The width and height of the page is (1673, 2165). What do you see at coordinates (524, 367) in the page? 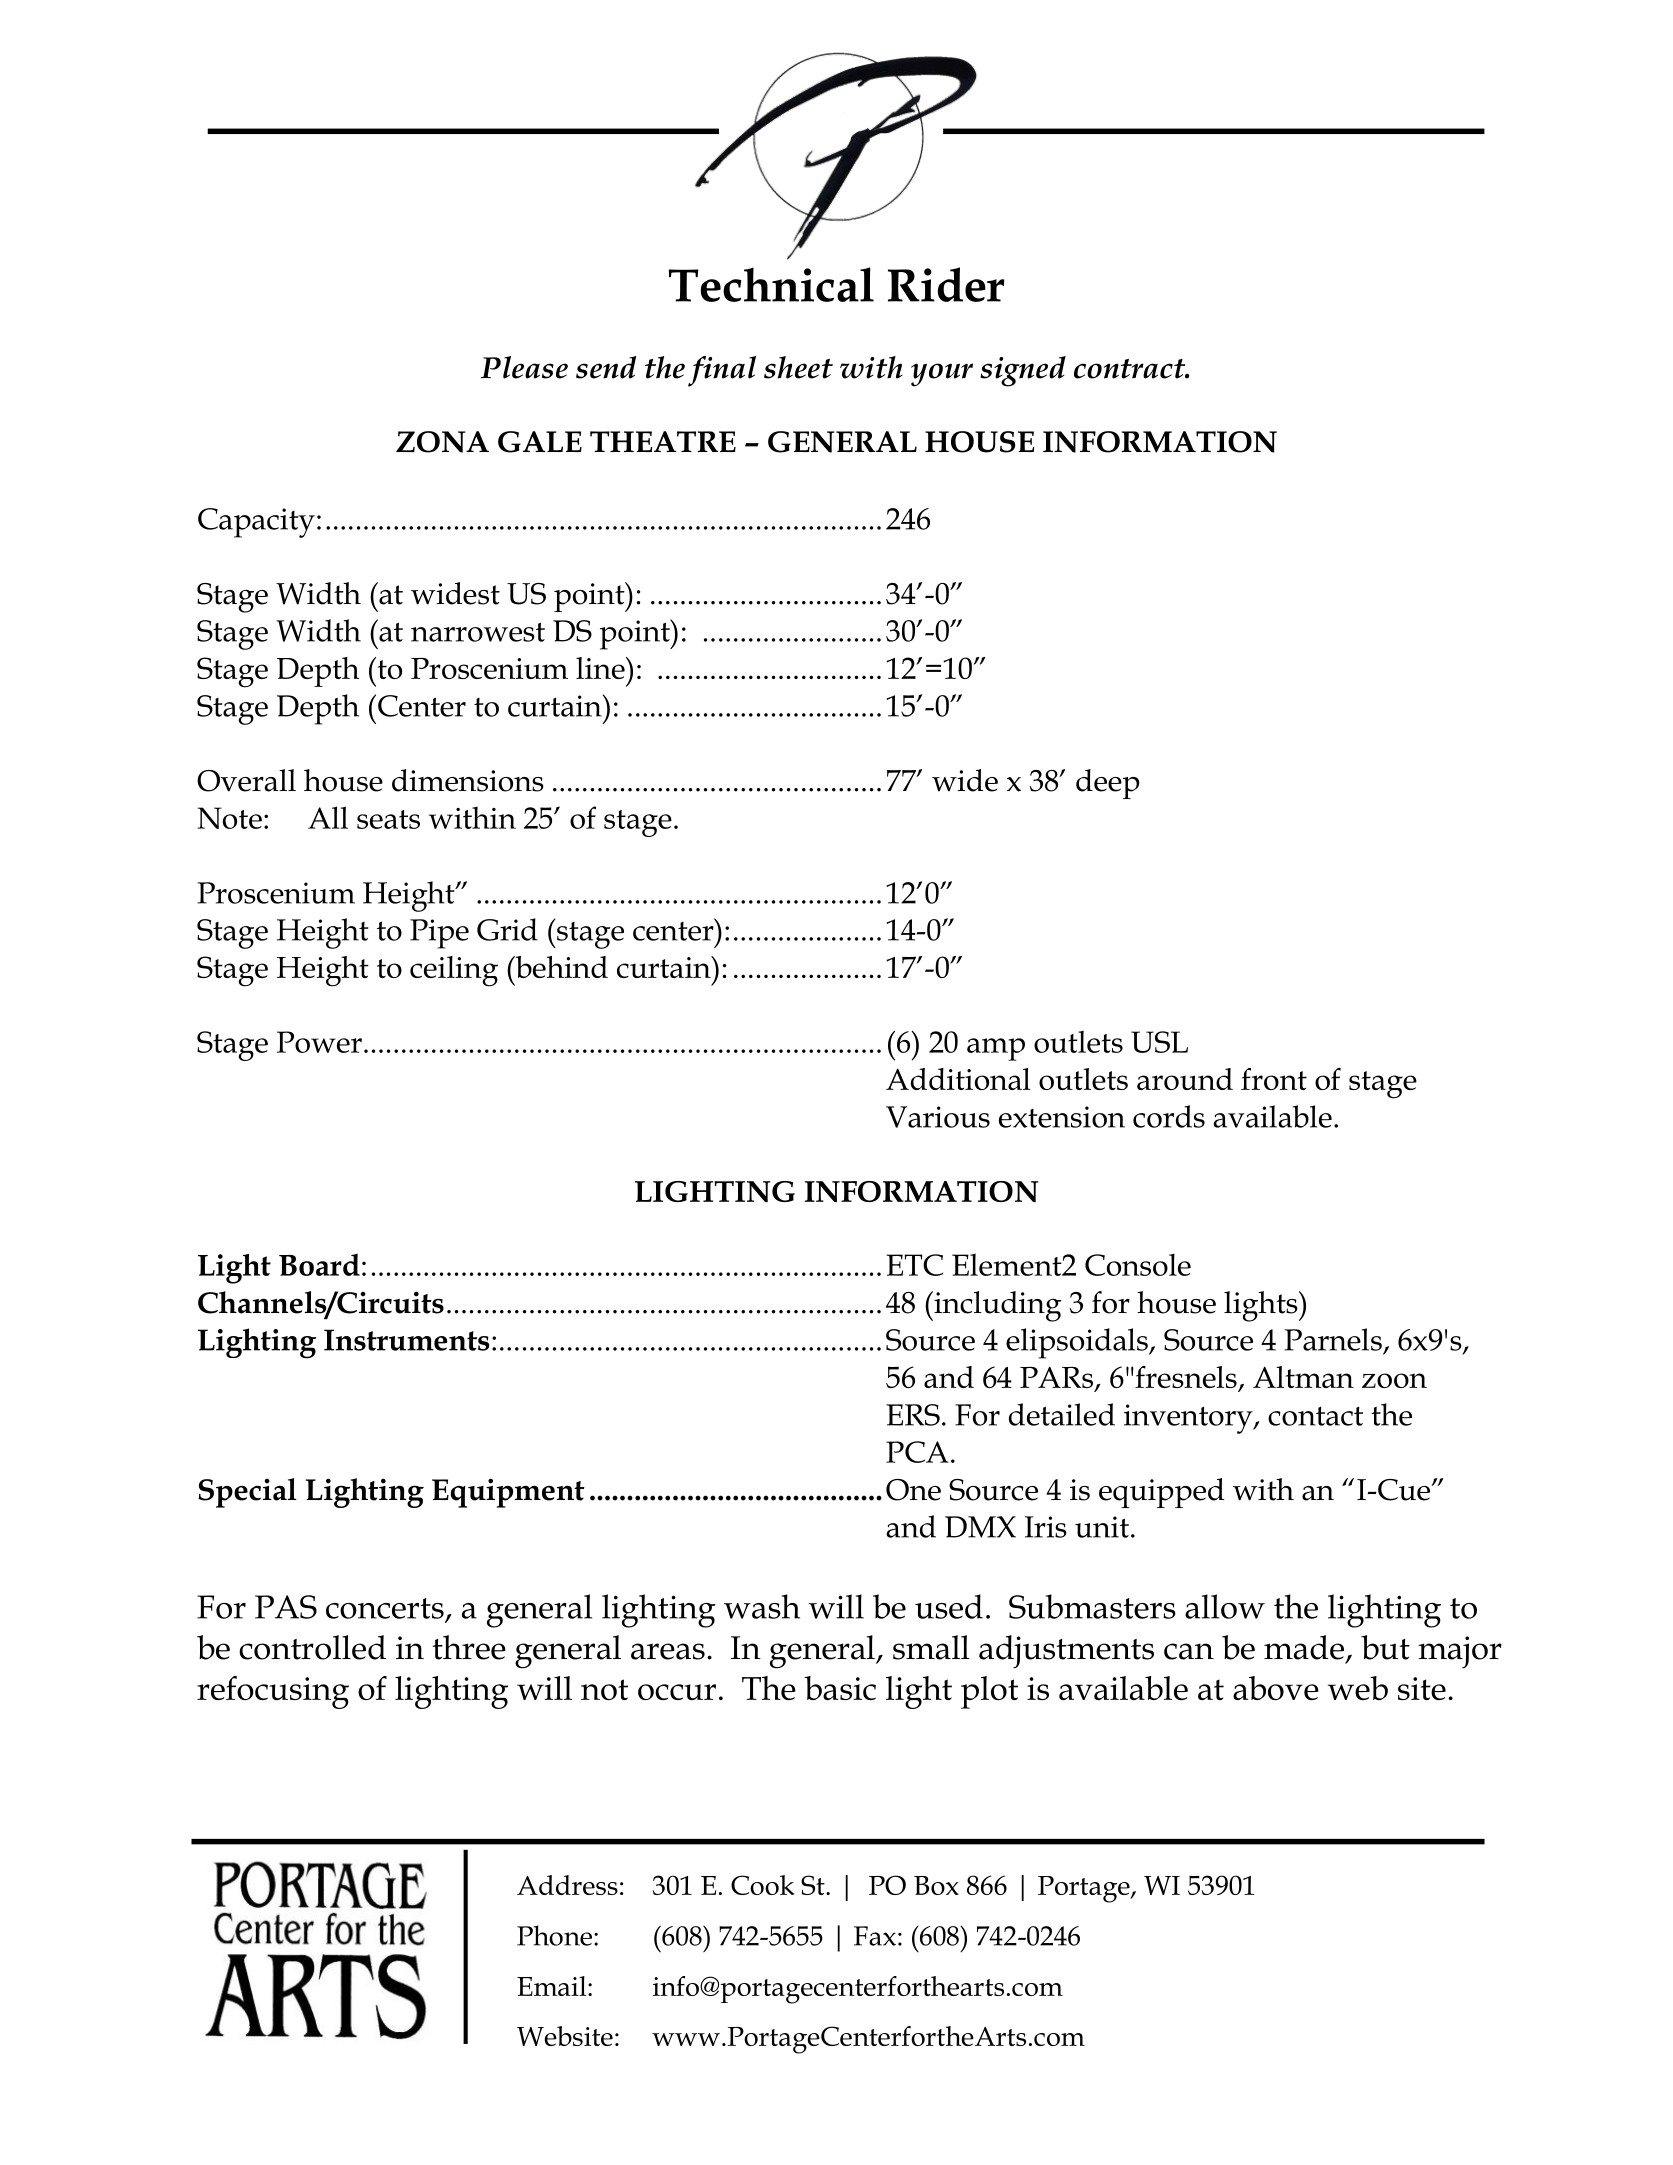
I see `Please` at bounding box center [524, 367].
